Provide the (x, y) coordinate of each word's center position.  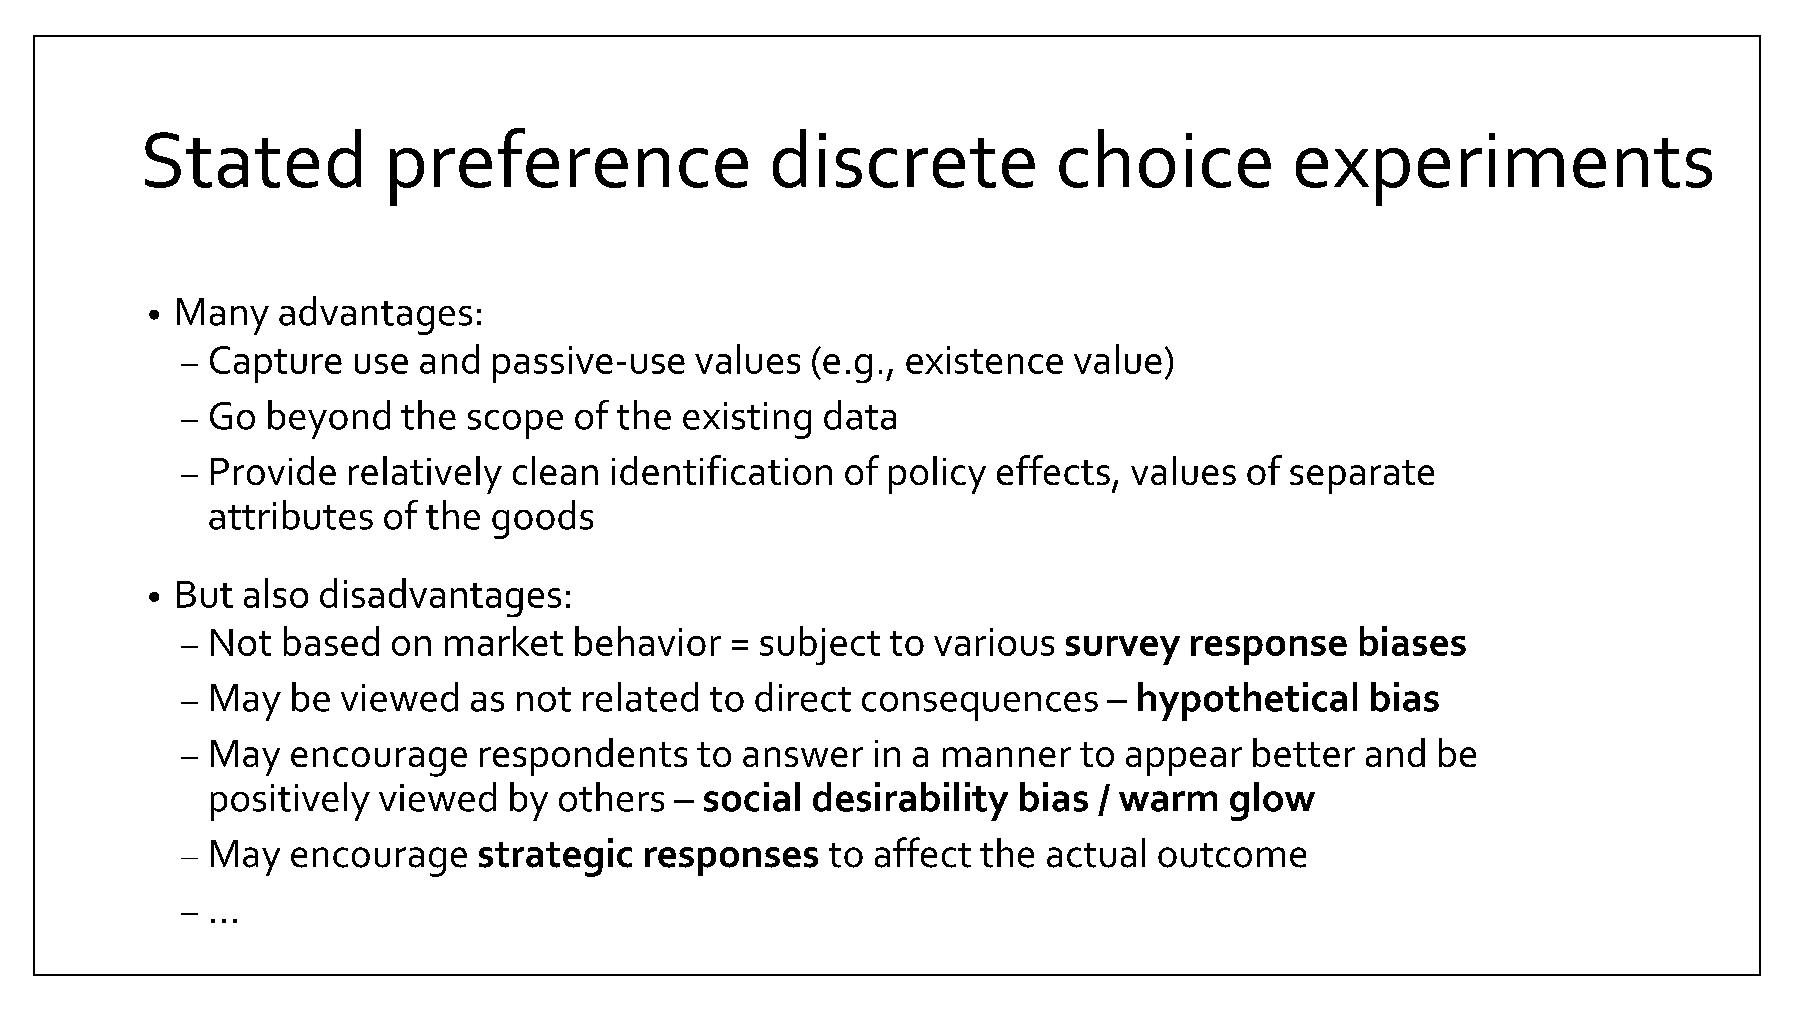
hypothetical (1247, 701)
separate (1362, 477)
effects (1053, 470)
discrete (904, 158)
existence (984, 360)
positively (290, 801)
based (331, 641)
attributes (291, 515)
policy (937, 475)
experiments (1504, 169)
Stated (253, 158)
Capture (276, 364)
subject (820, 645)
